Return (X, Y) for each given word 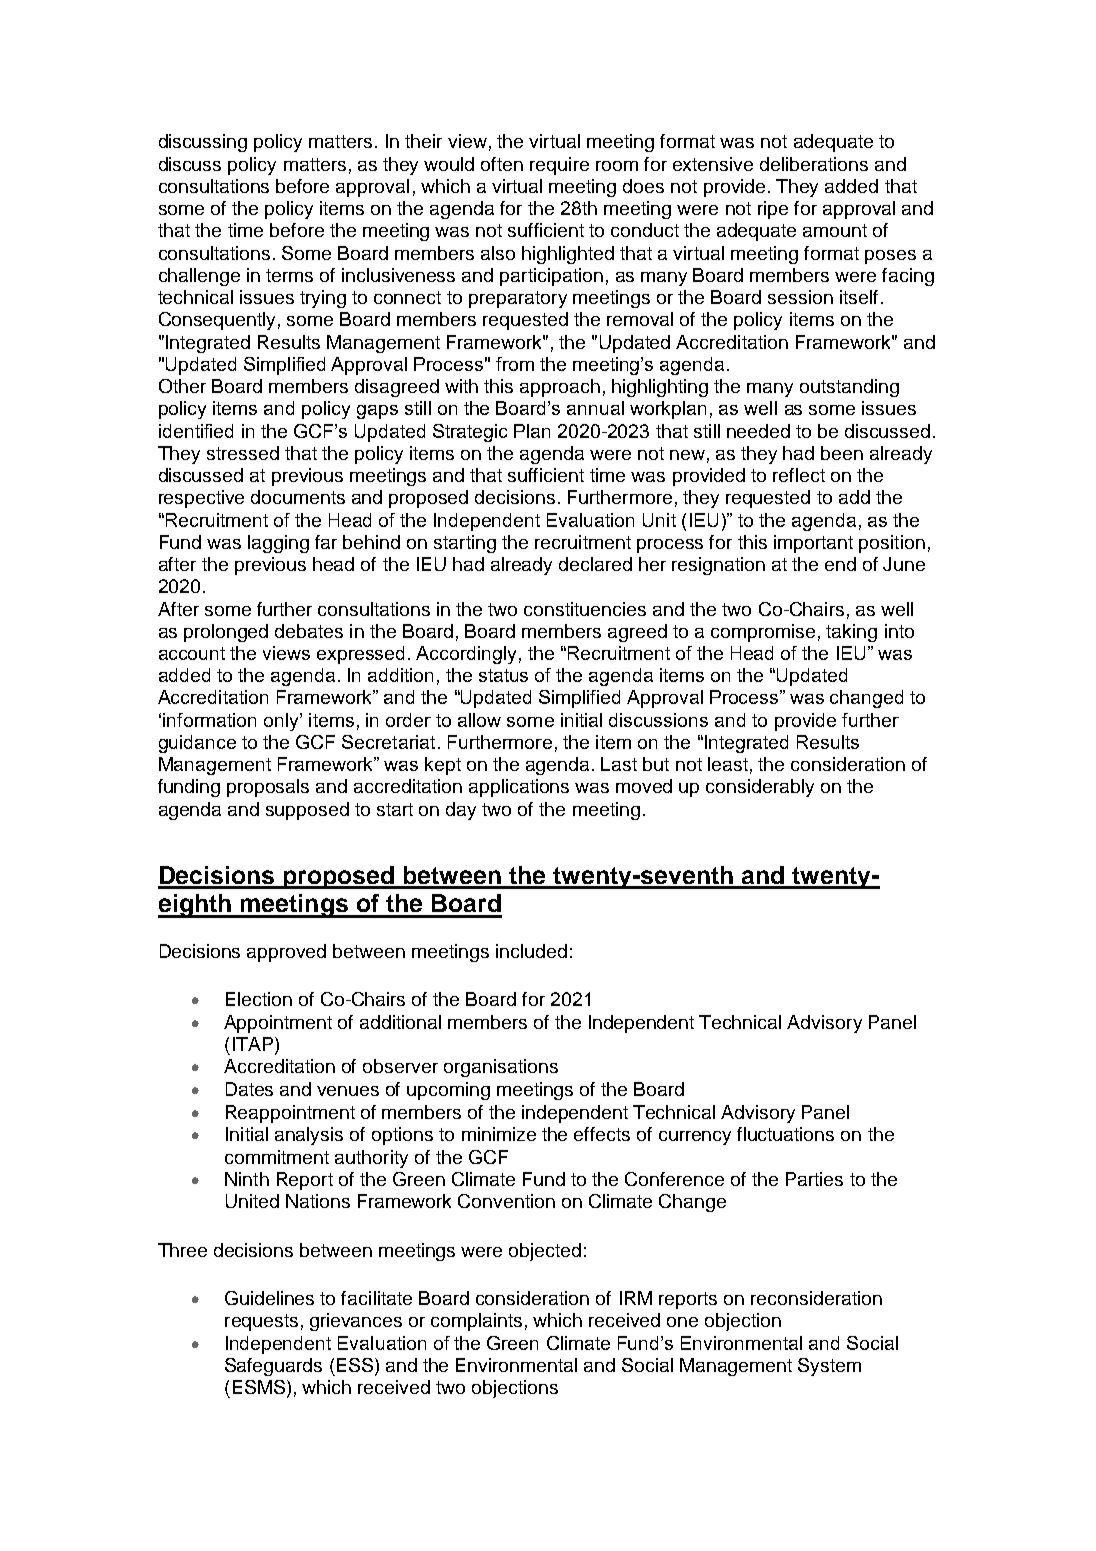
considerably (760, 788)
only (282, 722)
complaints (476, 1322)
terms (289, 275)
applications (519, 788)
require (559, 166)
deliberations (814, 164)
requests (261, 1322)
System (829, 1367)
